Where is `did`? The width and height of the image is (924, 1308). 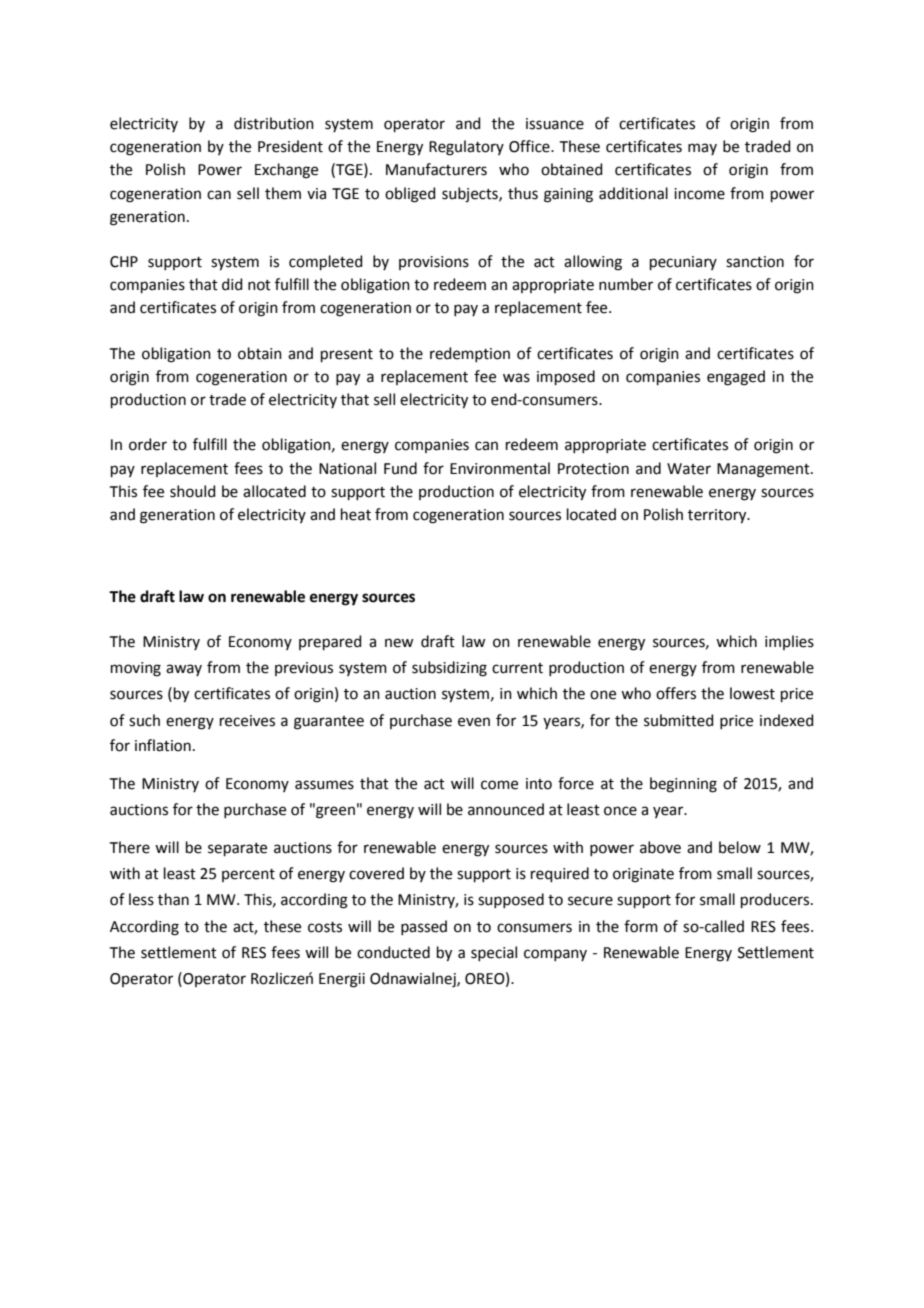
did is located at coordinates (232, 284).
